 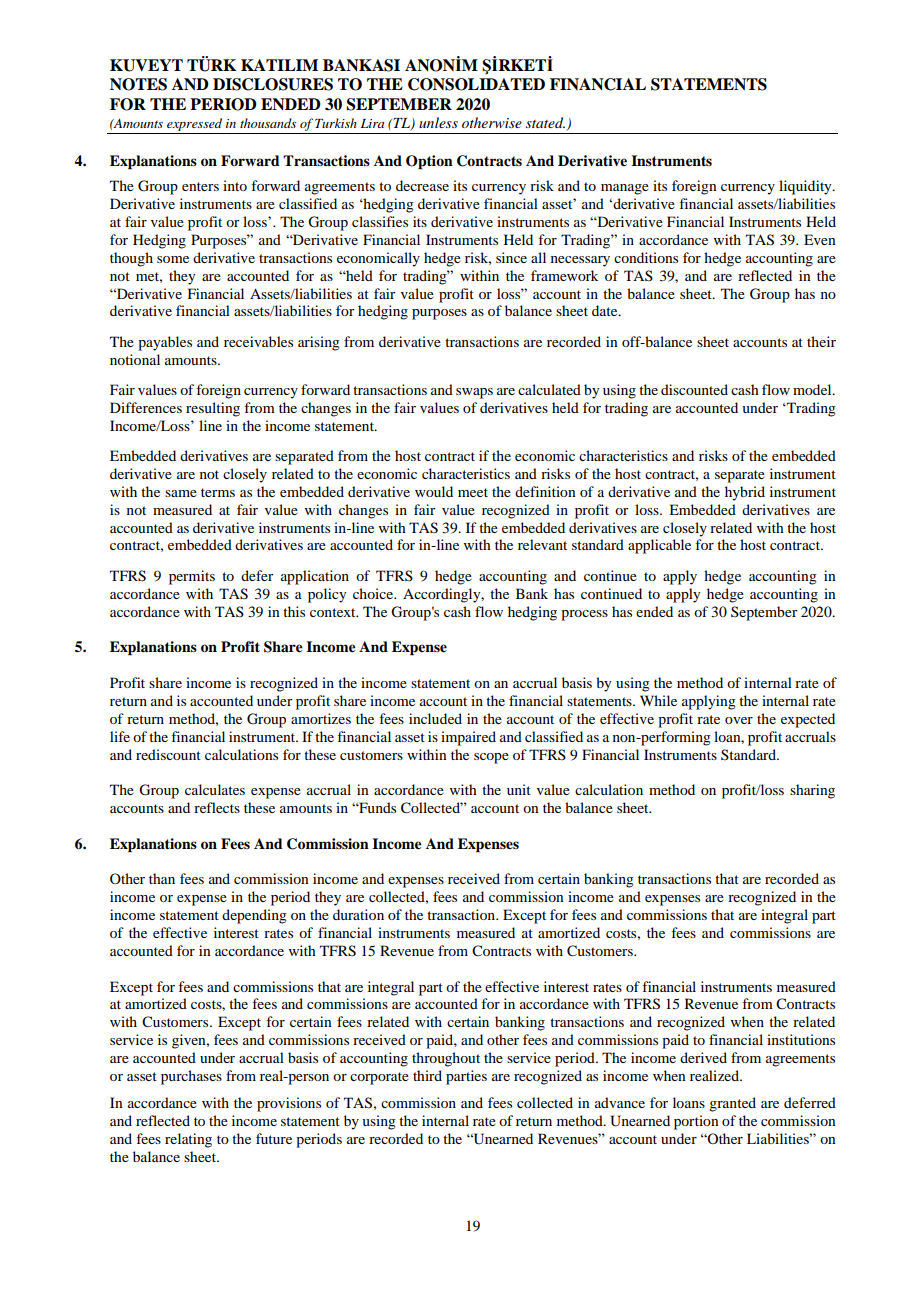 What do you see at coordinates (427, 1075) in the screenshot?
I see `third` at bounding box center [427, 1075].
